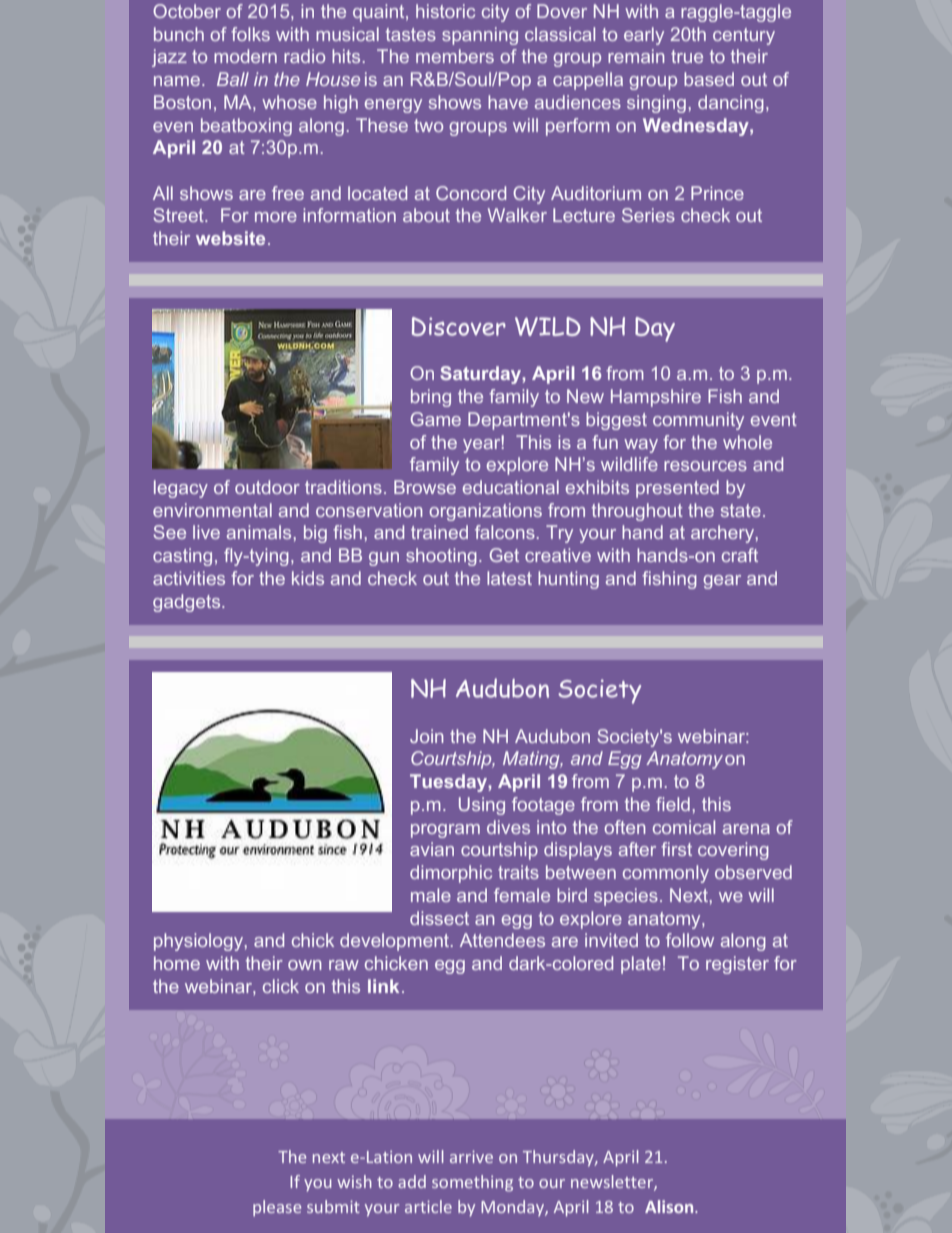  Describe the element at coordinates (277, 1208) in the page. I see `please` at that location.
